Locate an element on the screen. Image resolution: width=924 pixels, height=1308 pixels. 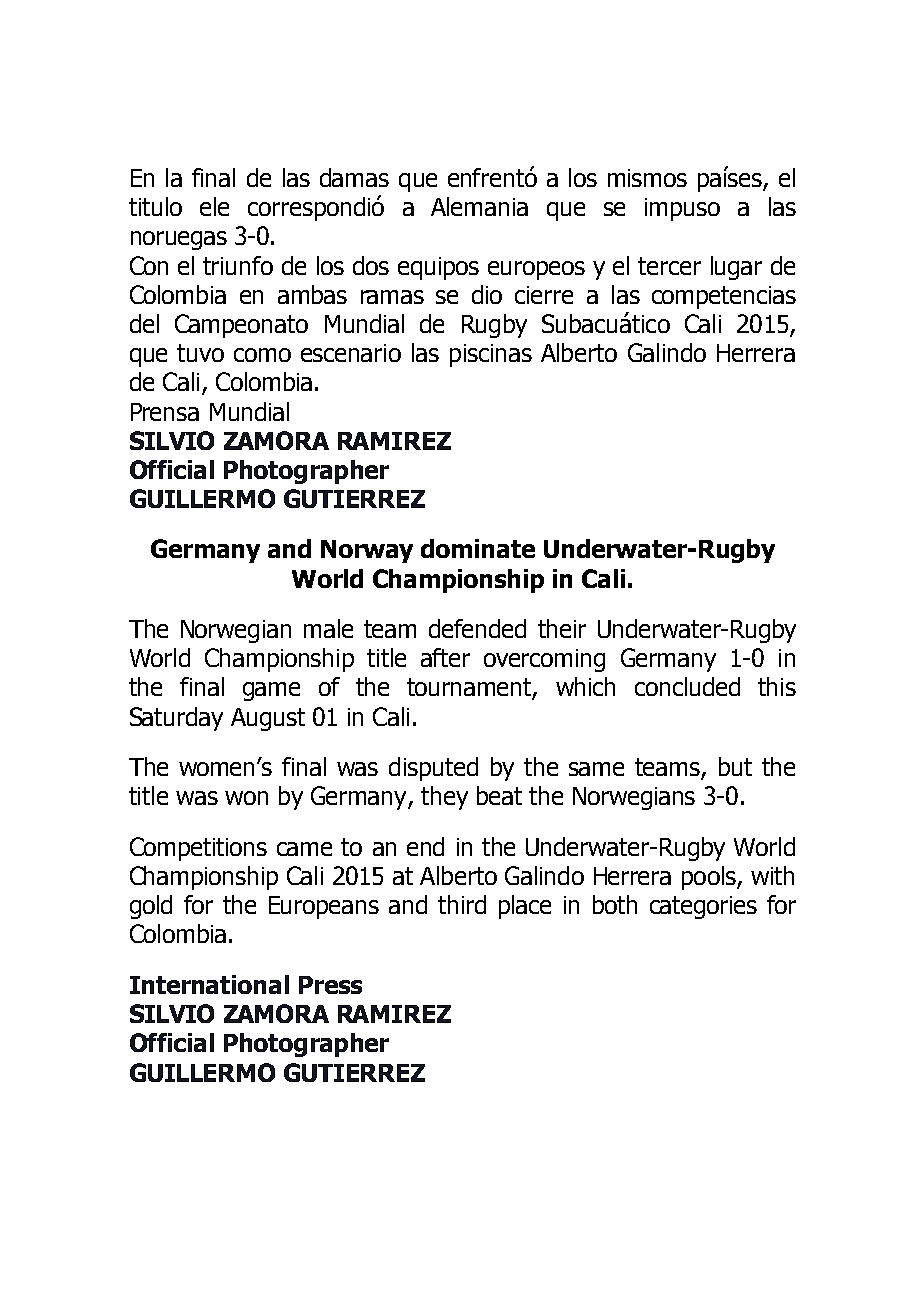
male is located at coordinates (328, 628).
